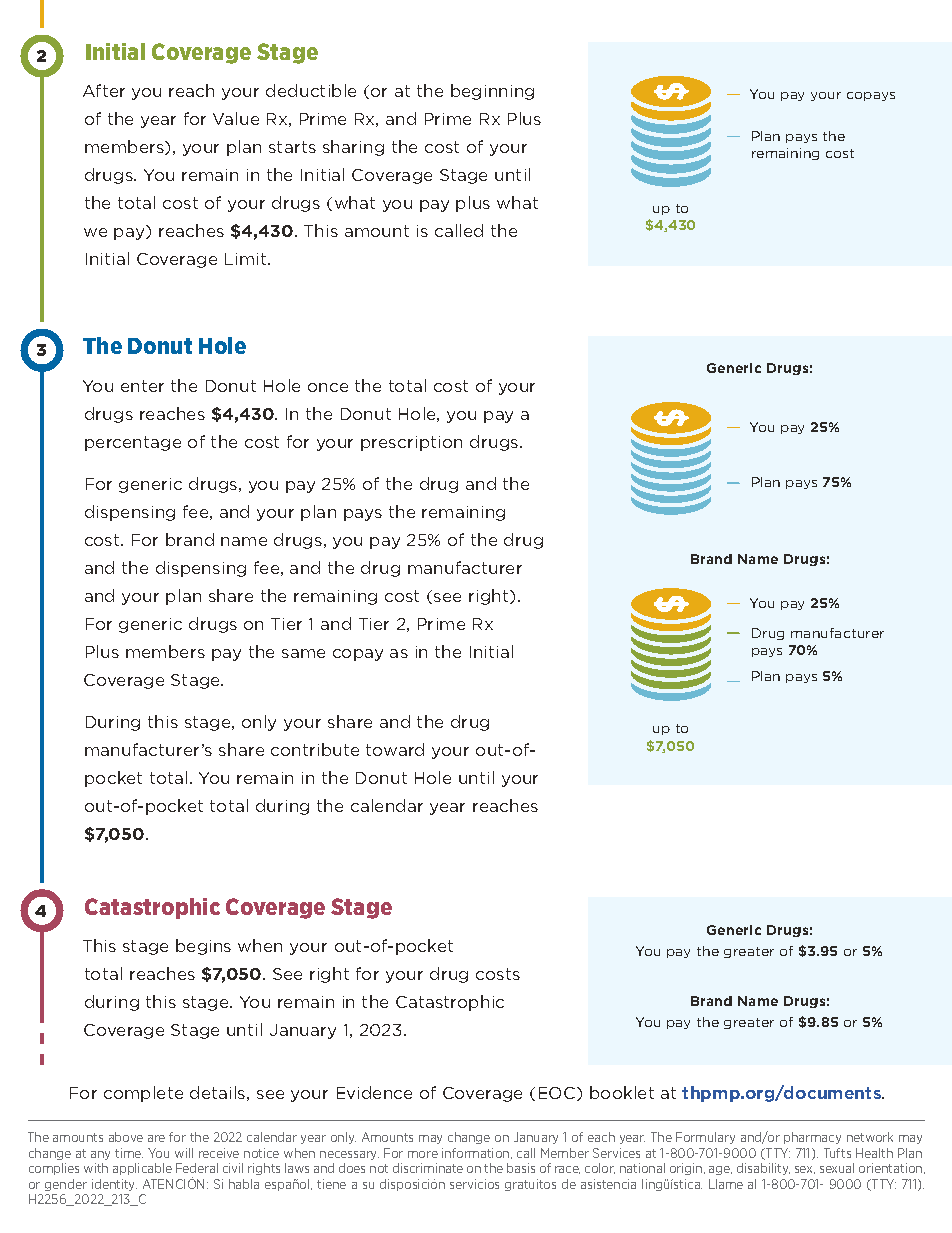  Describe the element at coordinates (492, 92) in the document. I see `beginning` at that location.
